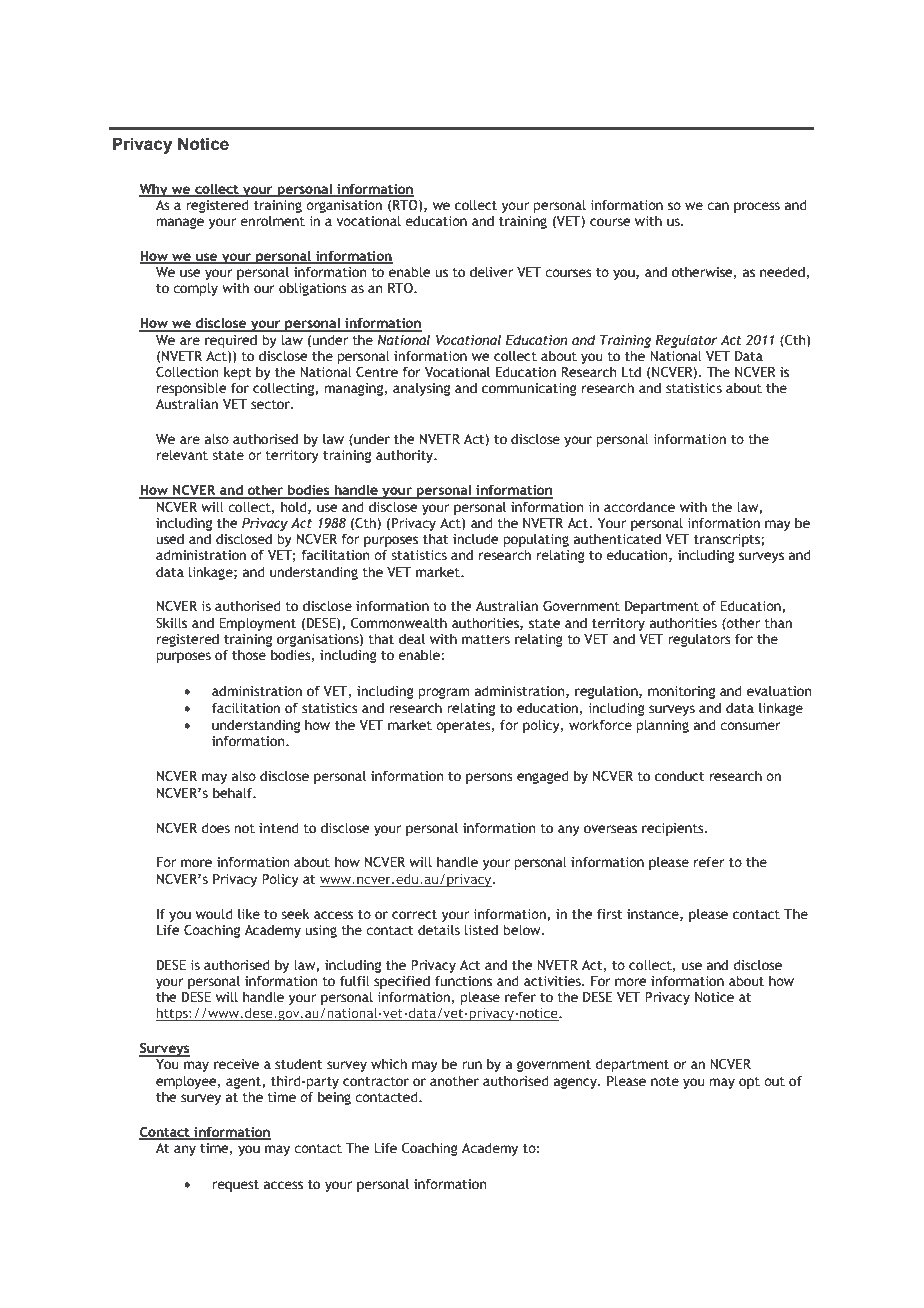  Describe the element at coordinates (272, 221) in the screenshot. I see `enrolment` at that location.
